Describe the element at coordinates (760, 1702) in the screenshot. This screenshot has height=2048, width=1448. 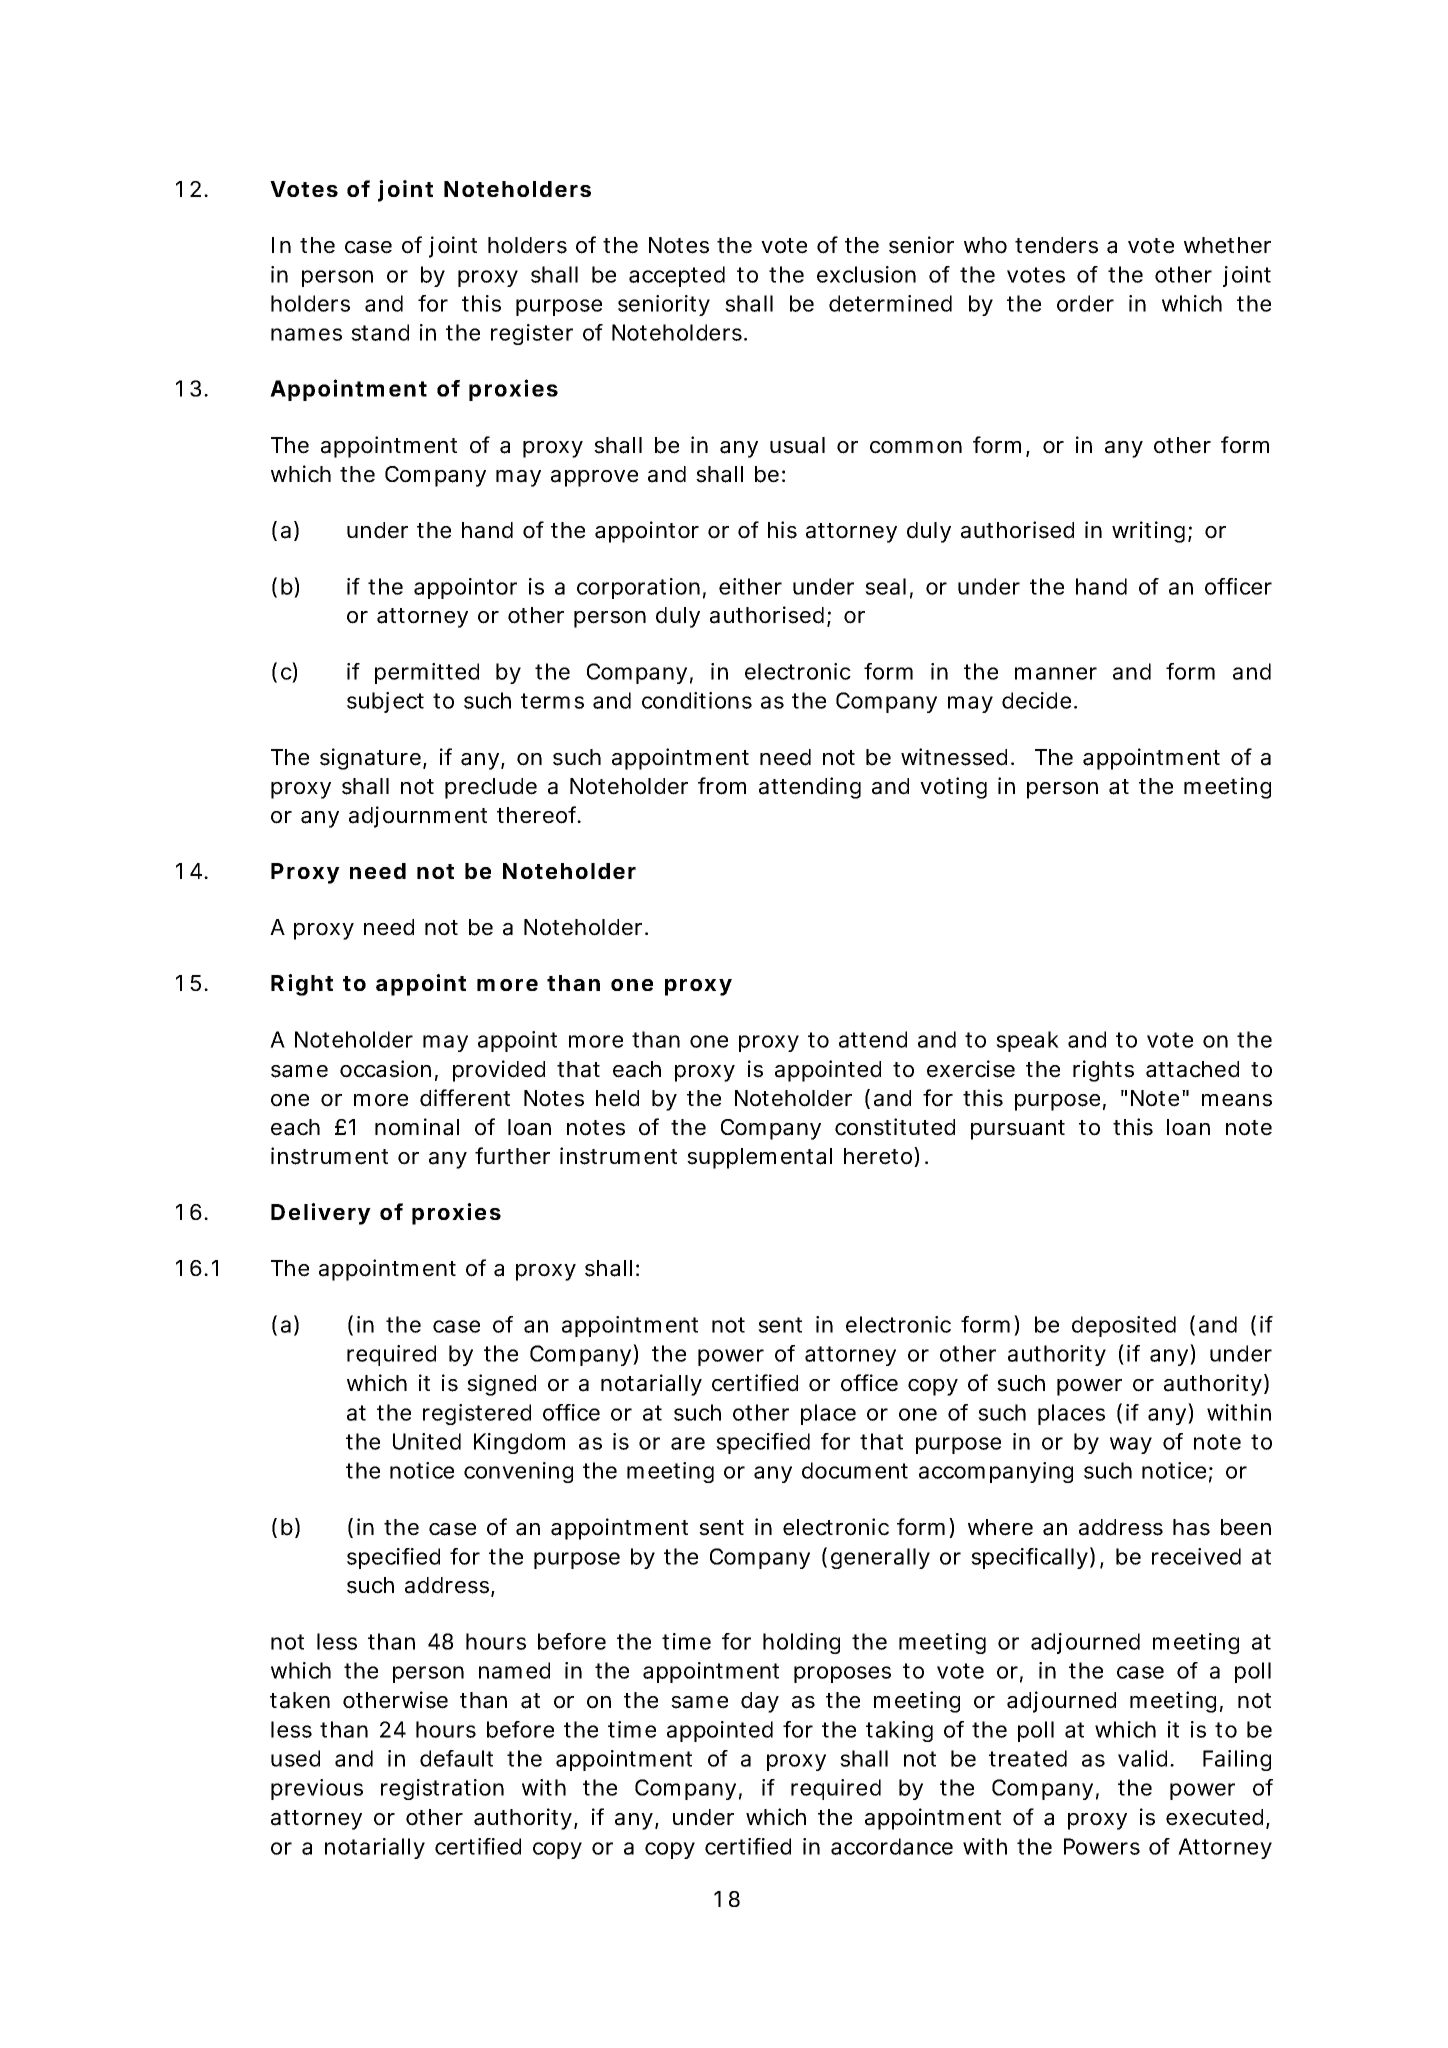
I see `day` at that location.
